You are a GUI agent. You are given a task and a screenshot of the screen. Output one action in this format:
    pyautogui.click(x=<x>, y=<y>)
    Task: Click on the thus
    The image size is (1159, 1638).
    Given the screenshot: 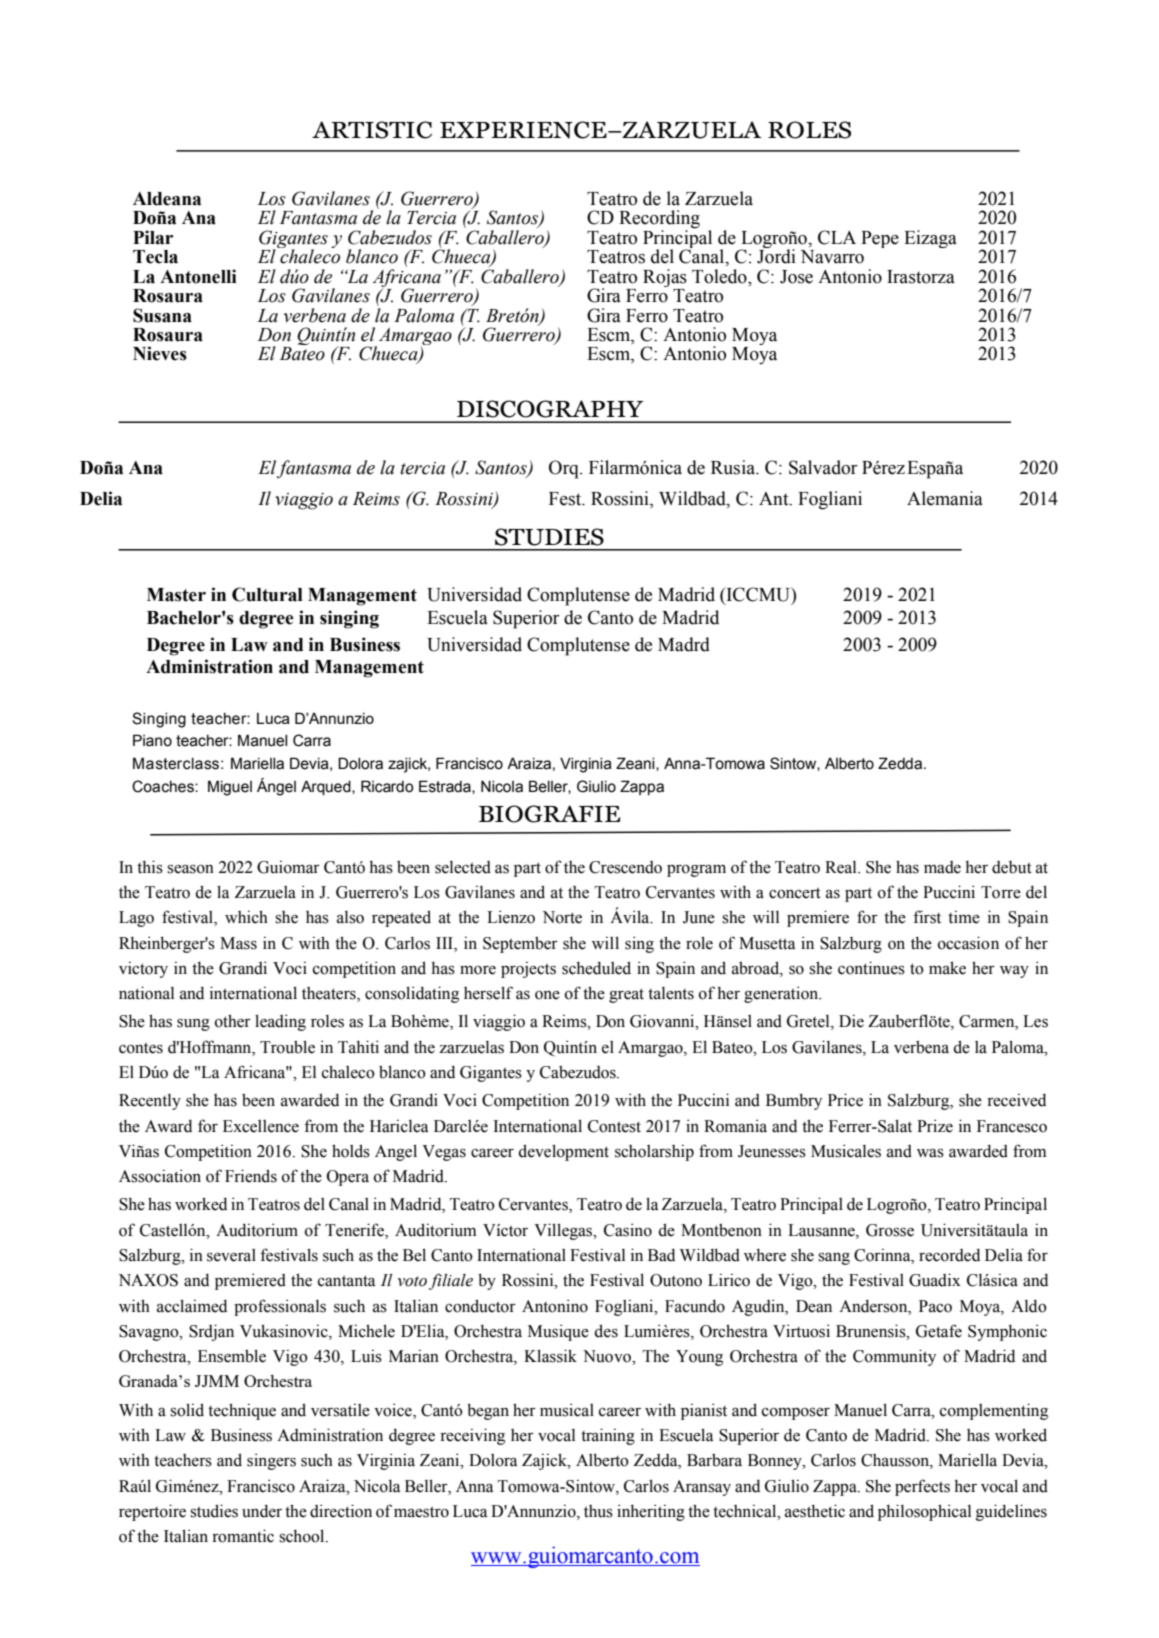 What is the action you would take?
    pyautogui.click(x=598, y=1511)
